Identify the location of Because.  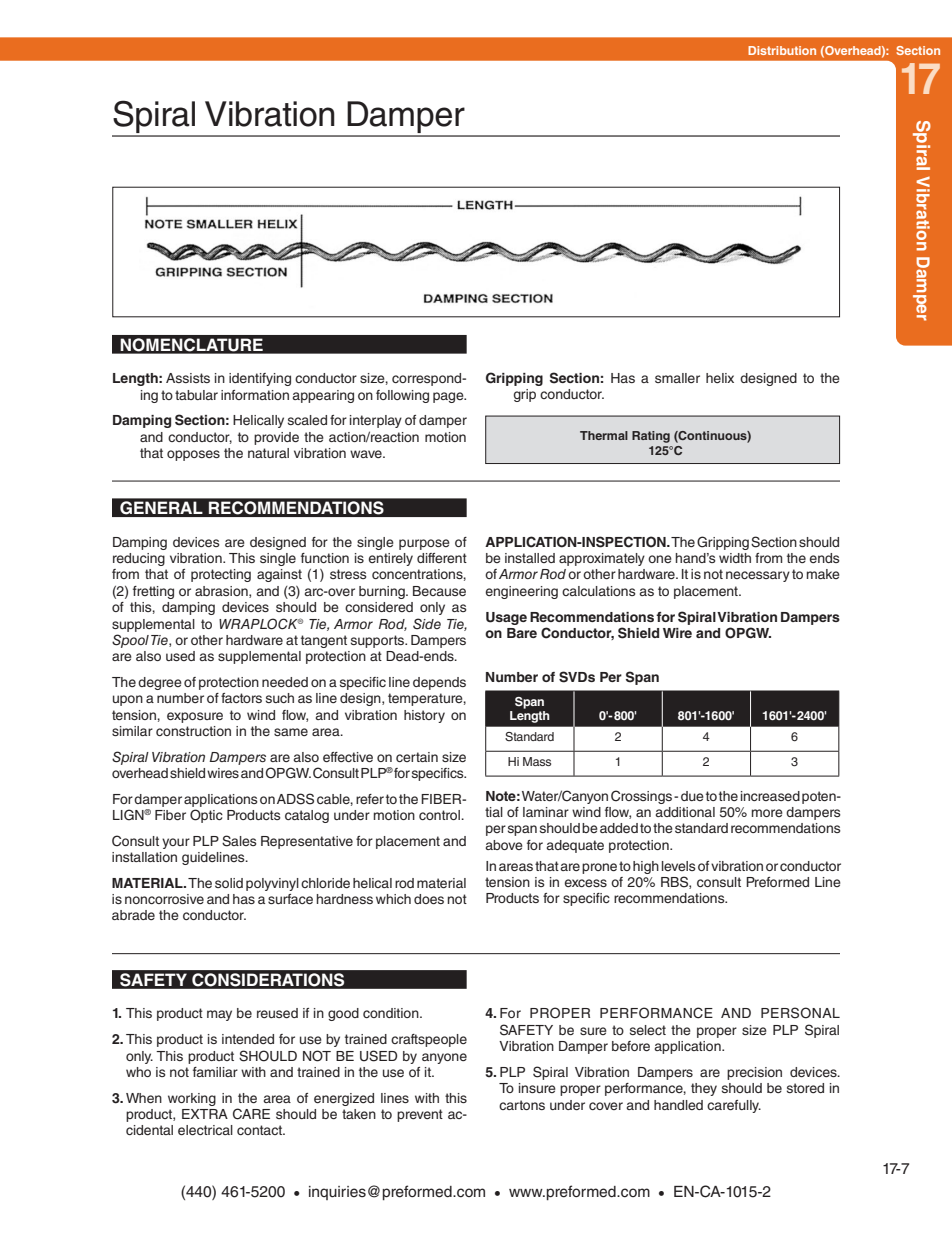
(439, 591).
